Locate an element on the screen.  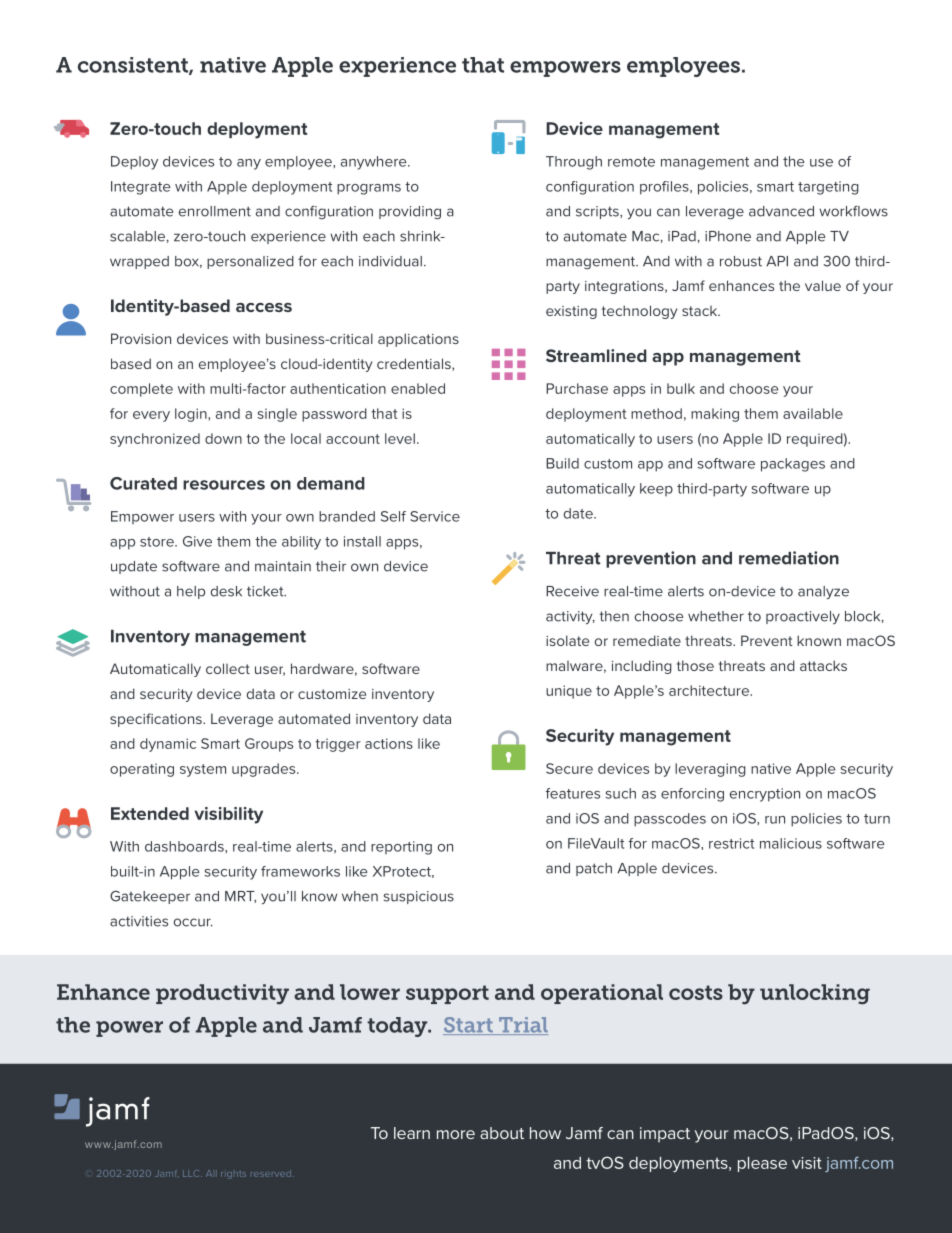
rights is located at coordinates (233, 1175).
